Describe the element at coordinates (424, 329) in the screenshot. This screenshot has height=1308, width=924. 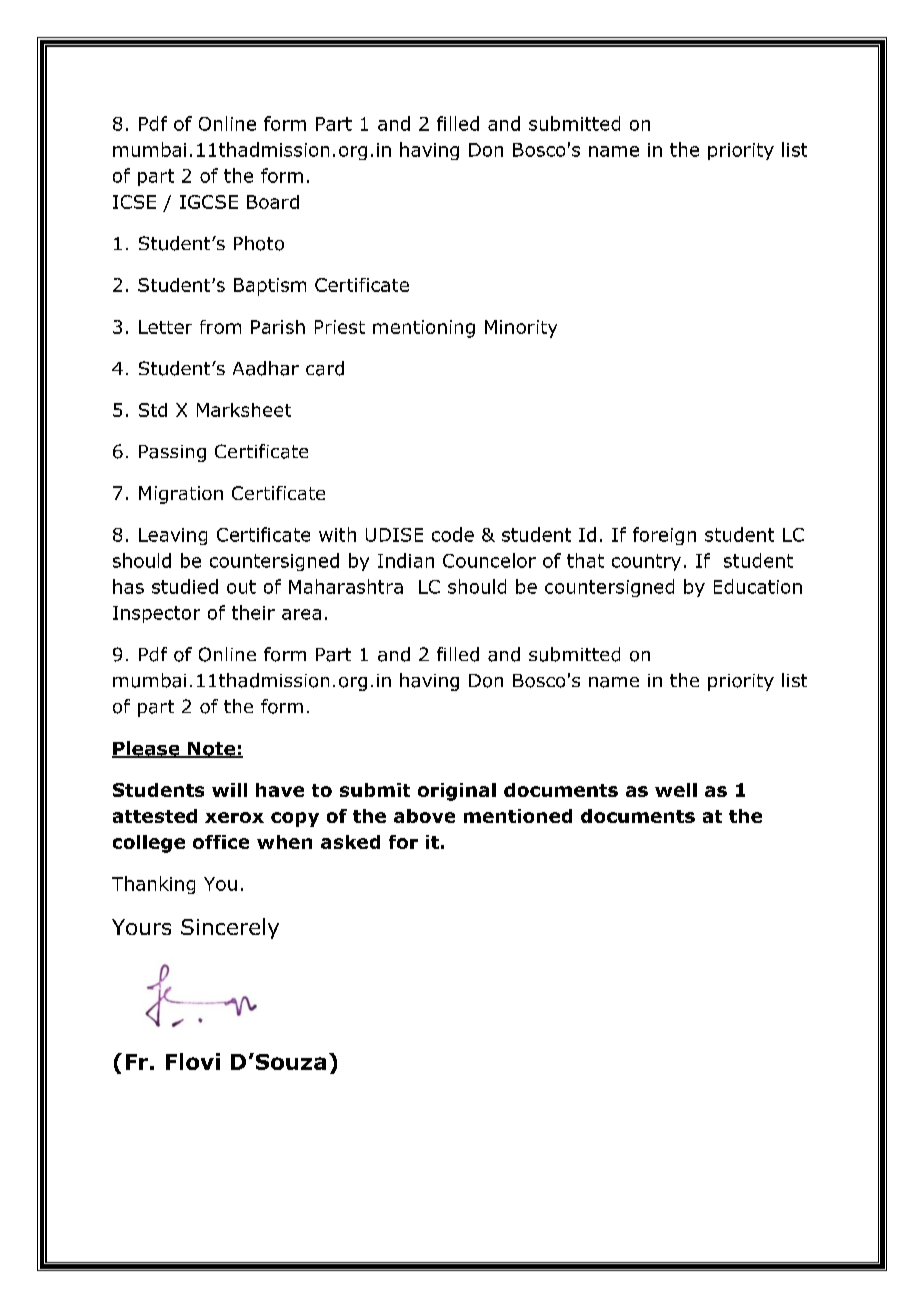
I see `mentioning` at that location.
